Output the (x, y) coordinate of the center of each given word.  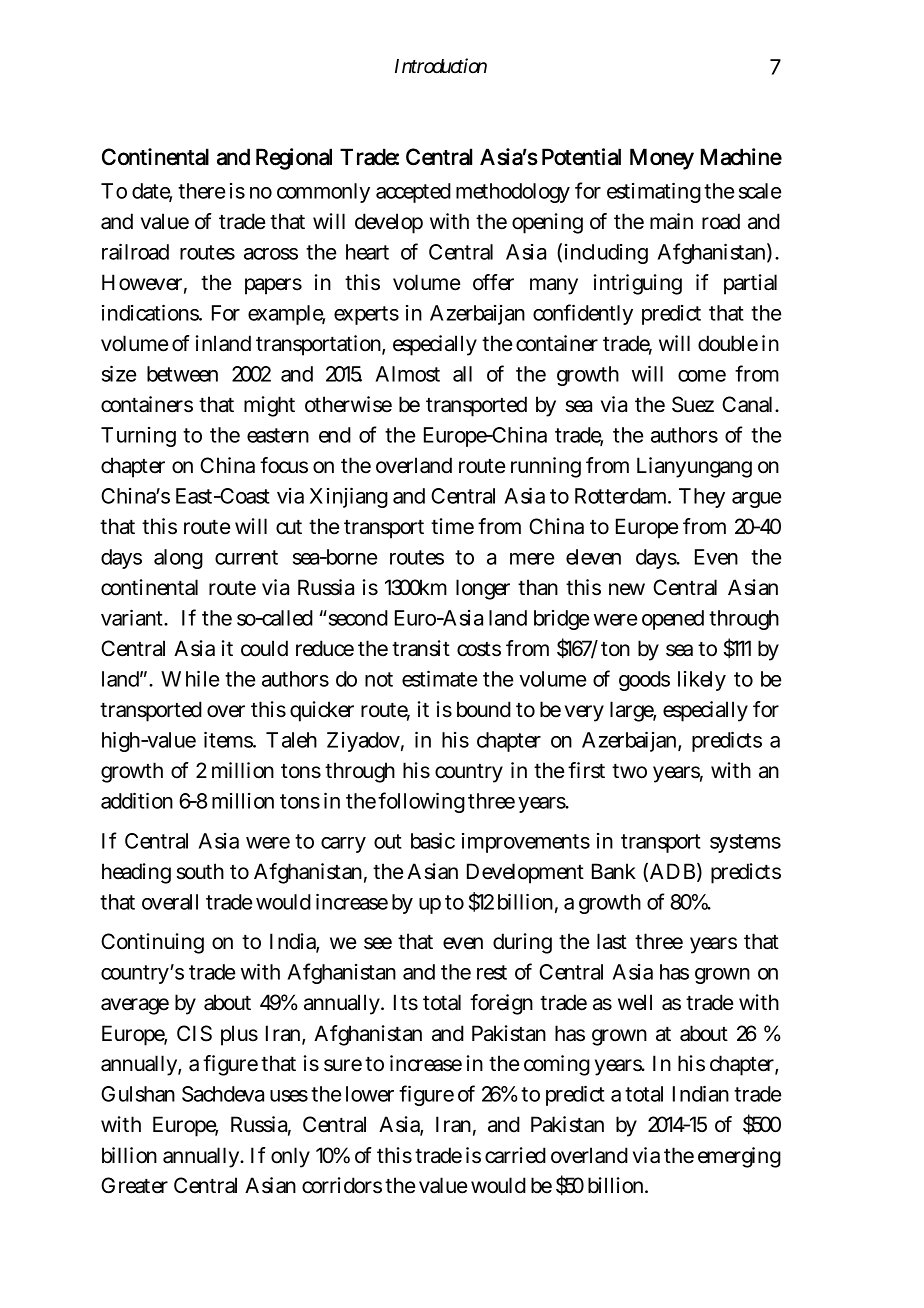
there (201, 191)
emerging (739, 1157)
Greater (134, 1185)
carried (515, 1155)
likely (702, 681)
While (190, 678)
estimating (654, 192)
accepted (413, 193)
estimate (439, 678)
